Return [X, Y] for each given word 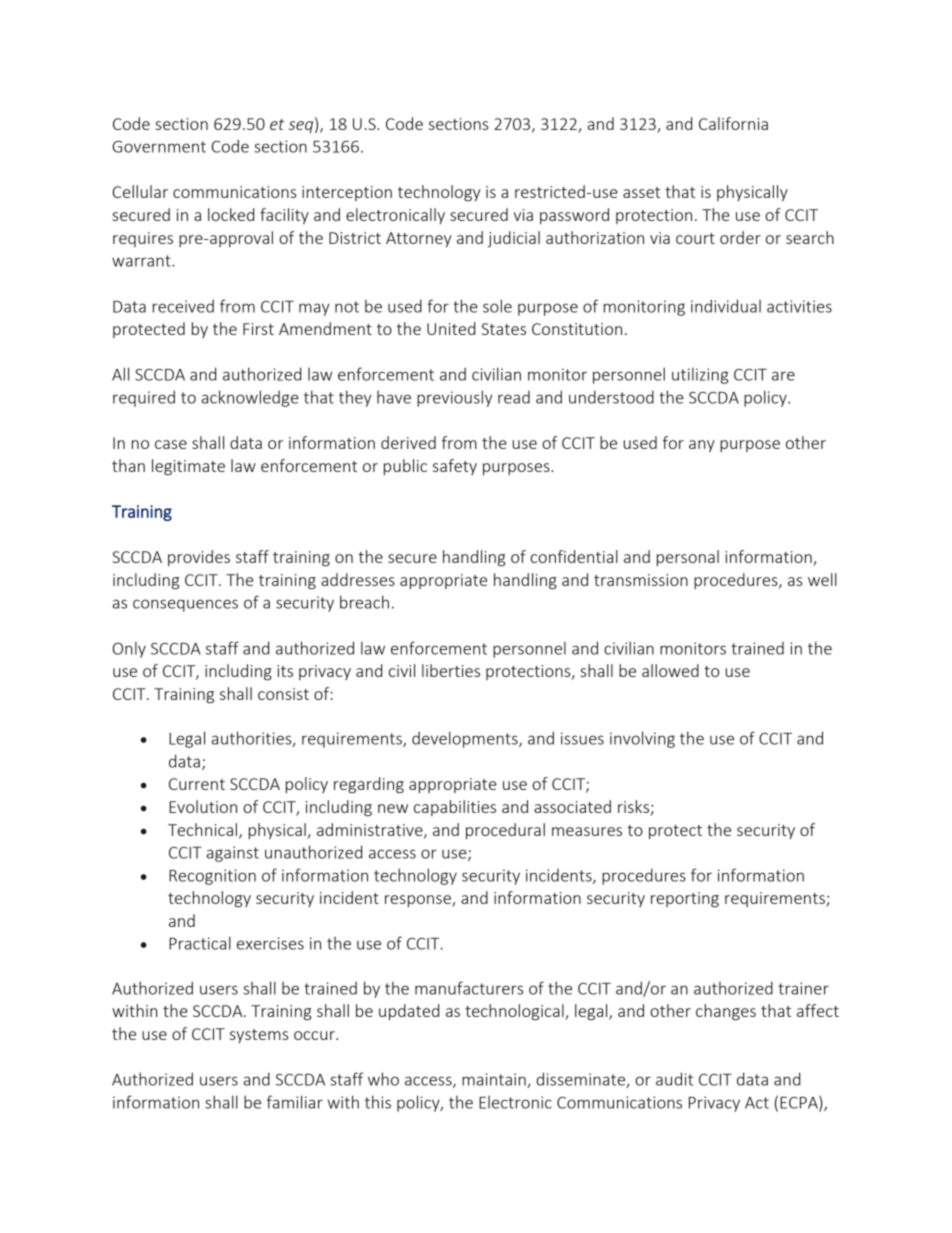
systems [259, 1036]
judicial [514, 239]
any [702, 446]
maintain [495, 1080]
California [733, 123]
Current [197, 784]
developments [466, 739]
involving [642, 739]
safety [455, 467]
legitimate [188, 467]
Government [159, 147]
